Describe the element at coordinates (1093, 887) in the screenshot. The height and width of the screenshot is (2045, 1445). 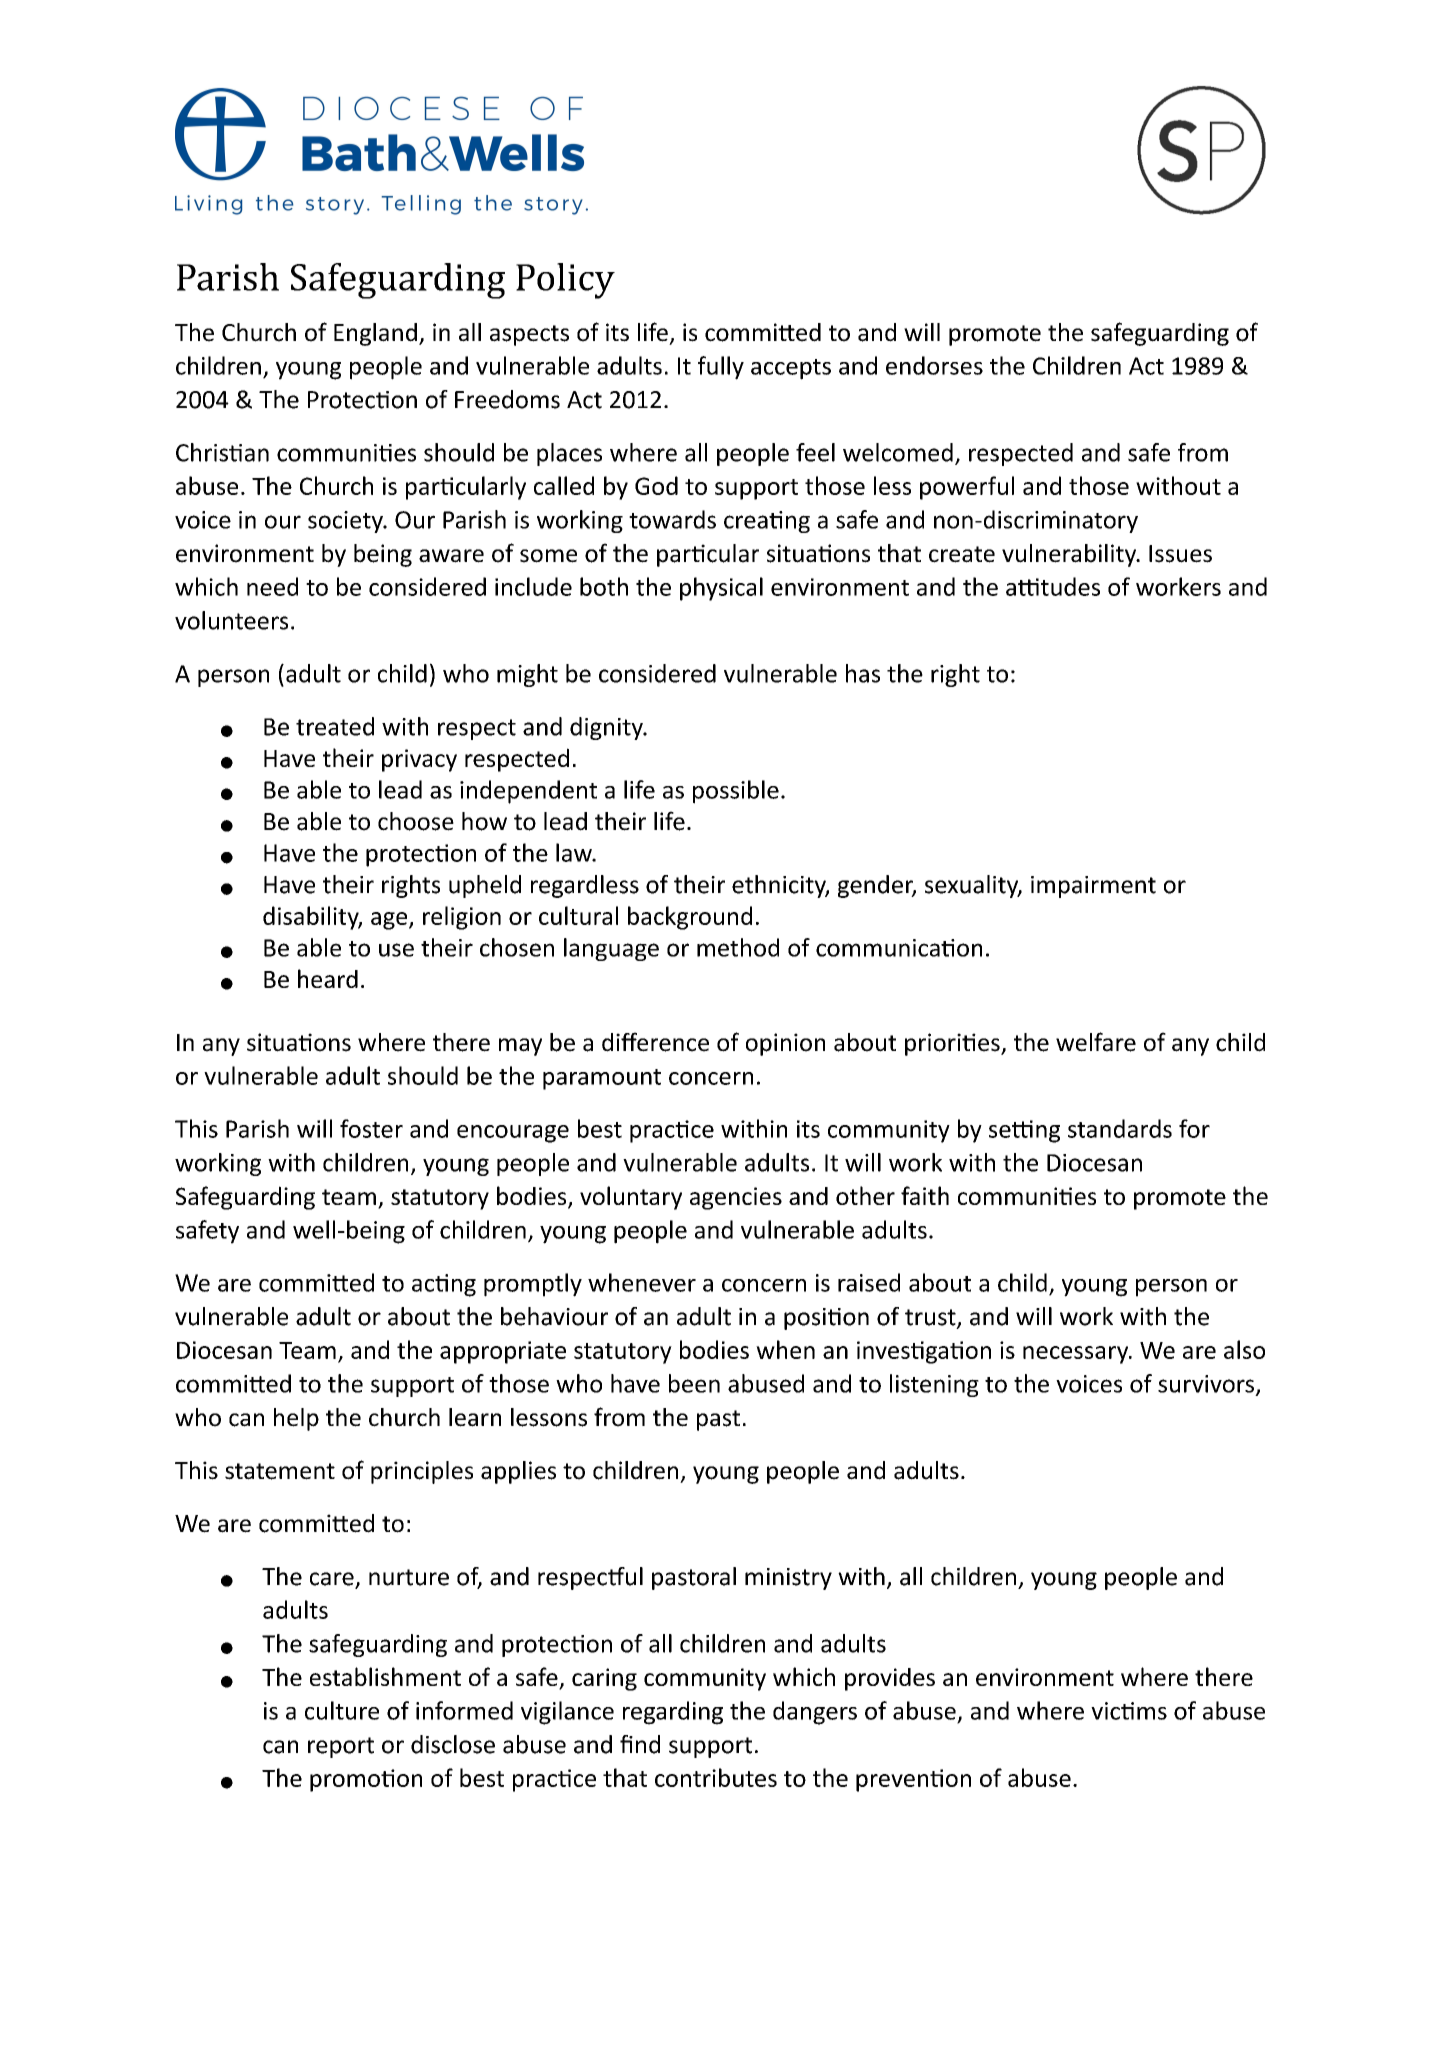
I see `impairment` at that location.
